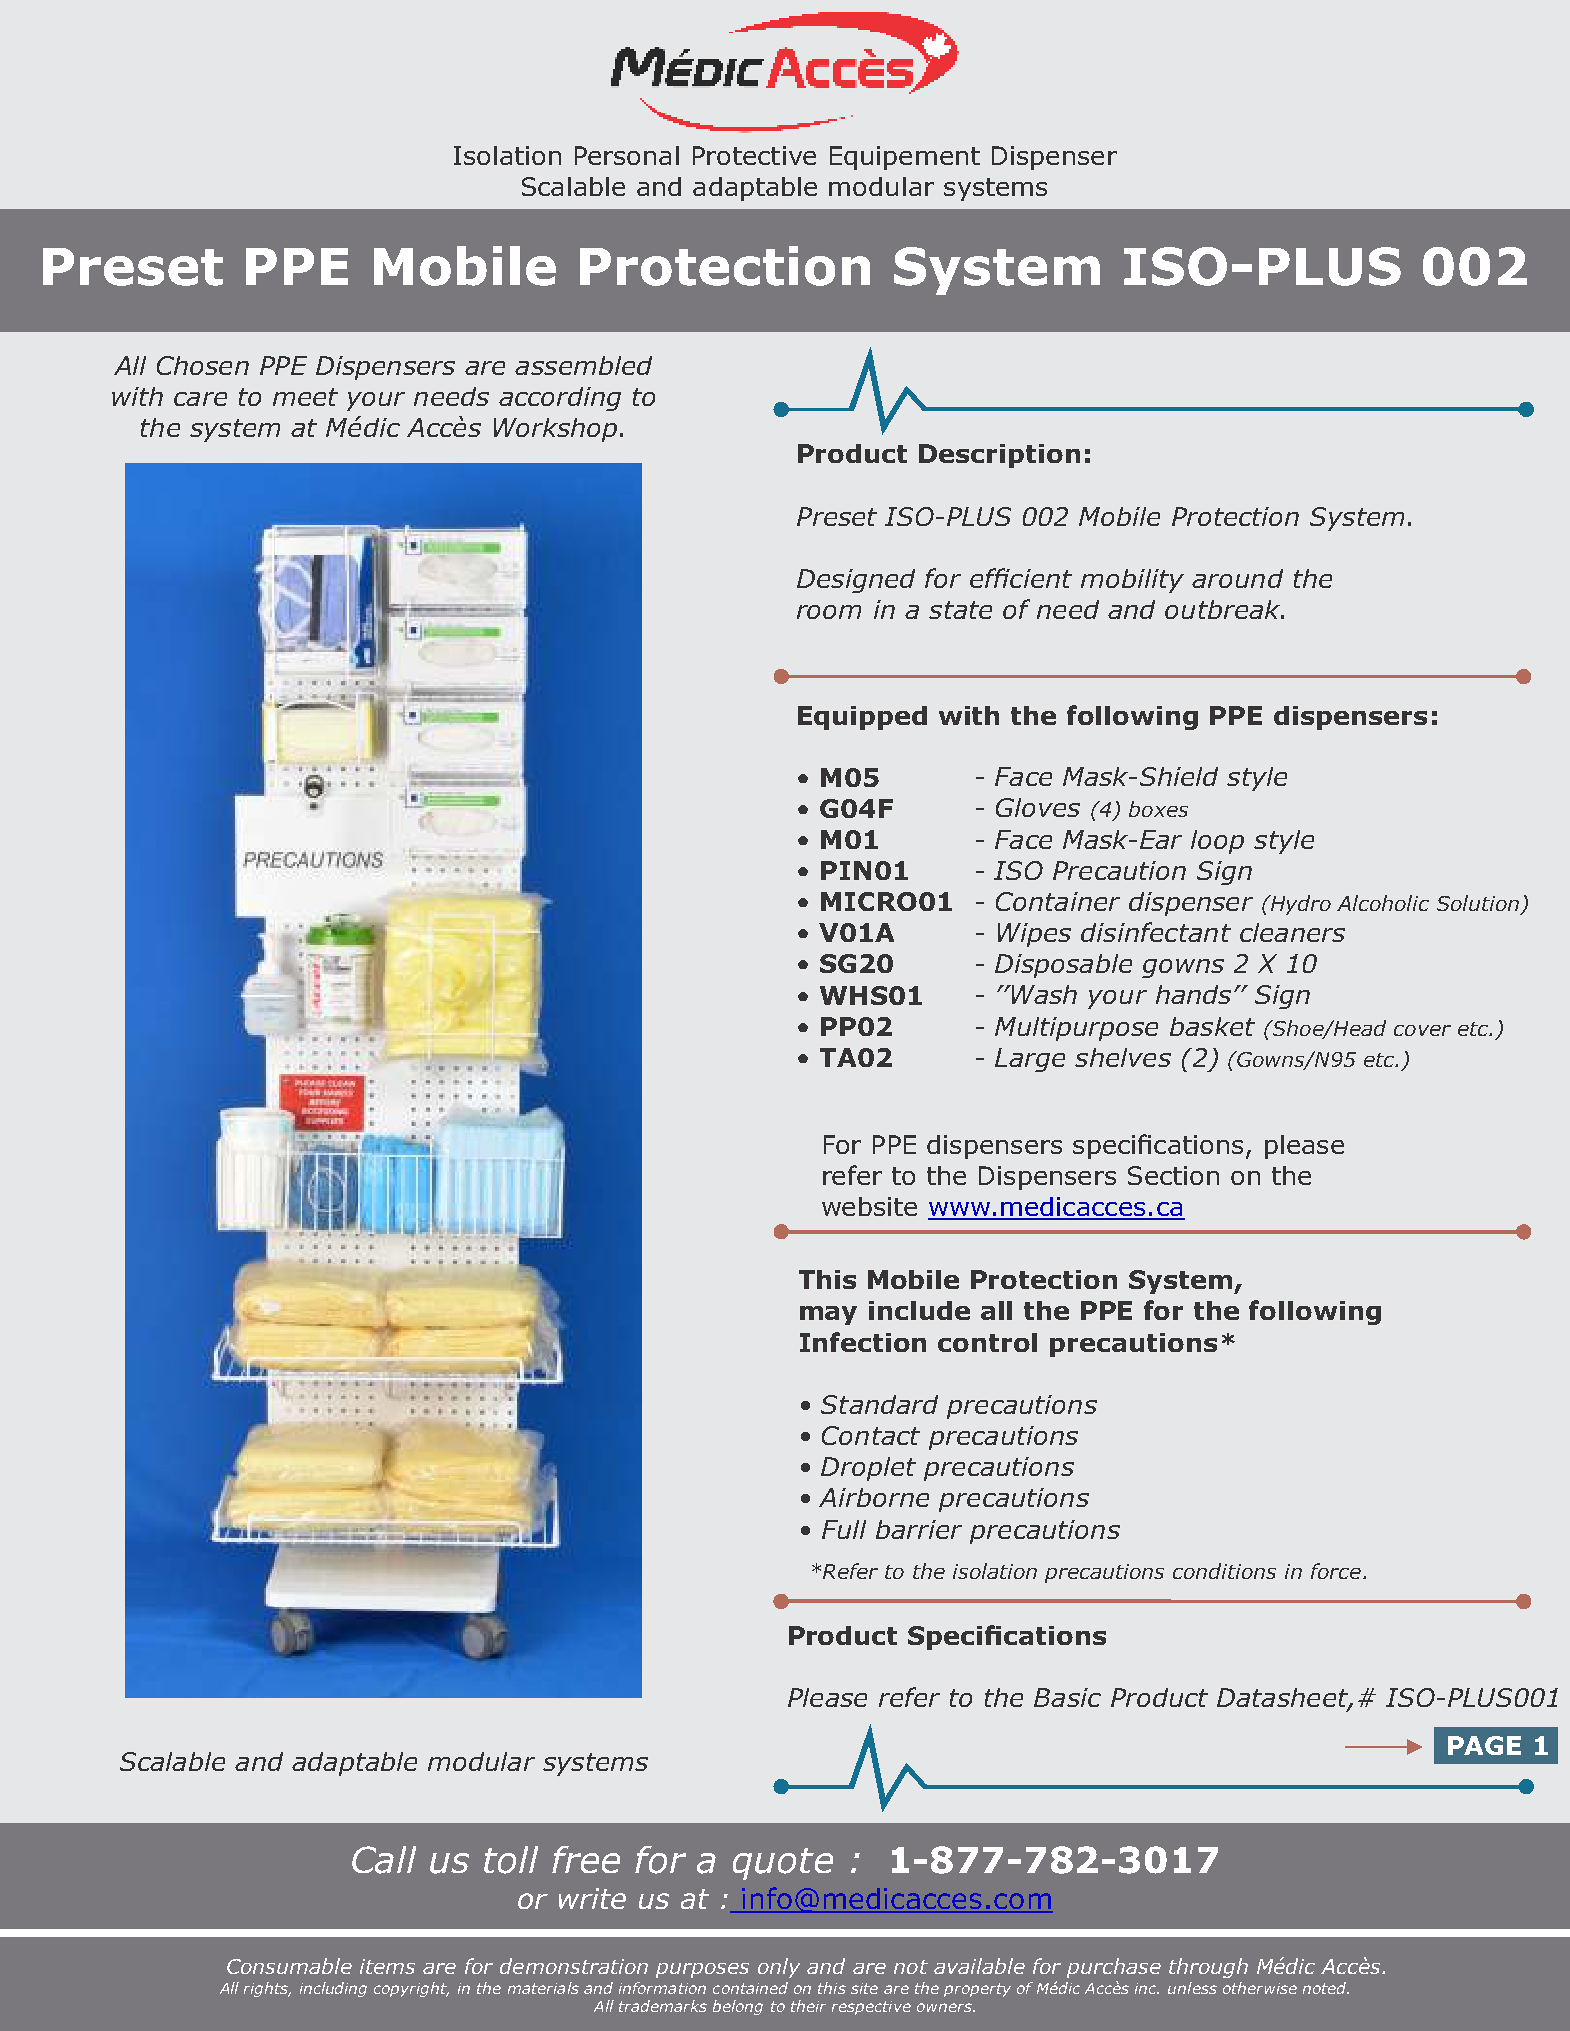 Image resolution: width=1570 pixels, height=2031 pixels. Describe the element at coordinates (829, 612) in the screenshot. I see `room` at that location.
